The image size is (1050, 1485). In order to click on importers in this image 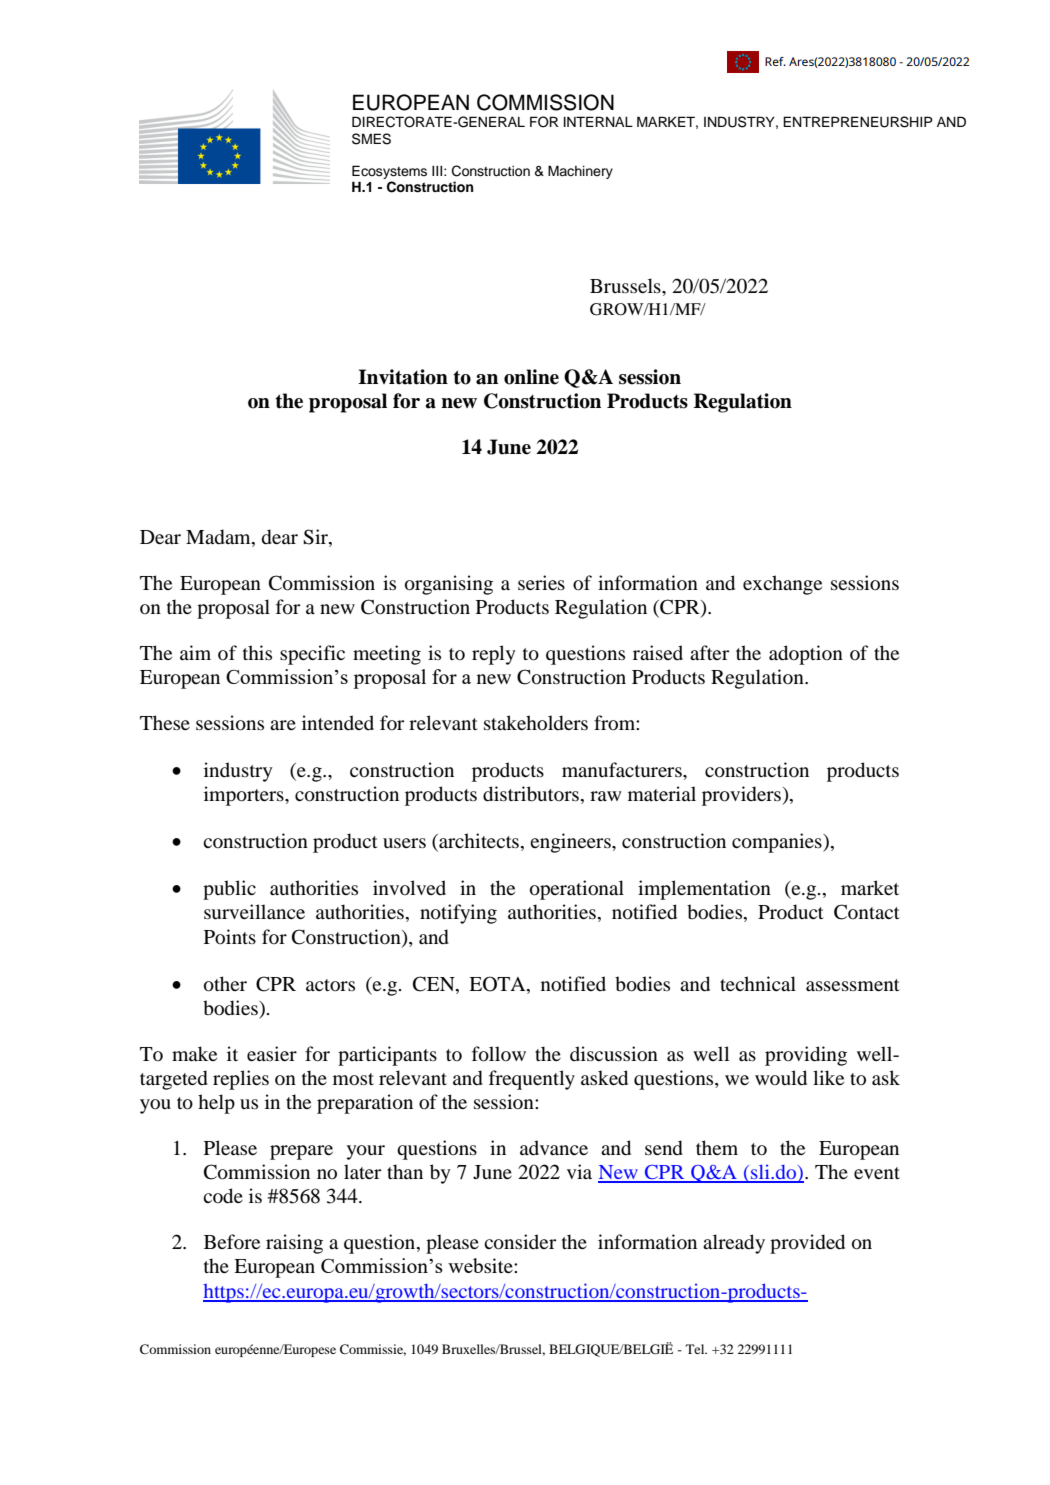, I will do `click(245, 796)`.
